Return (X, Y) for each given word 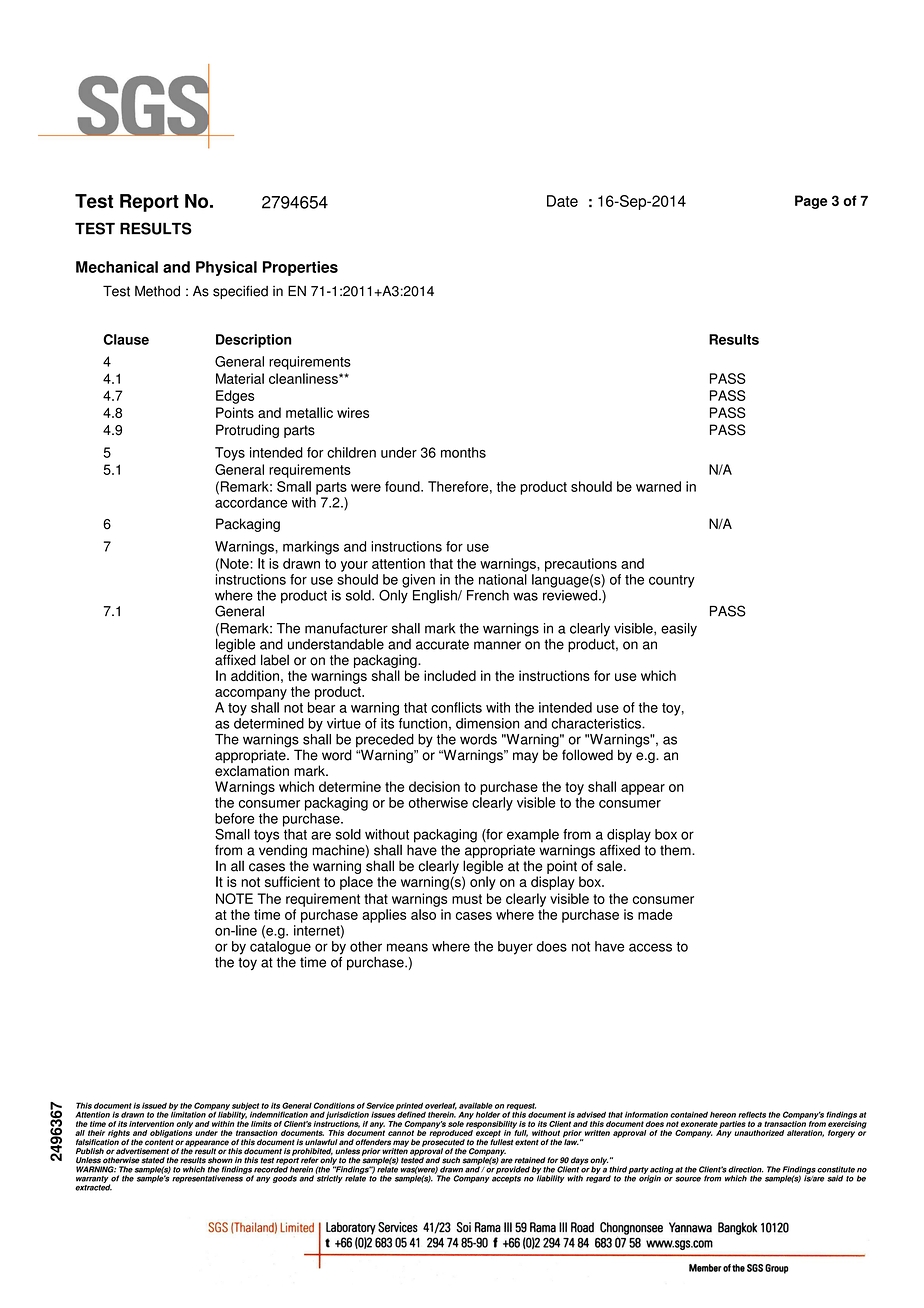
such (451, 1160)
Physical (226, 268)
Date (562, 201)
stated (153, 1160)
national (503, 579)
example (533, 836)
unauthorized (759, 1133)
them (676, 850)
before (235, 818)
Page (811, 202)
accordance (251, 502)
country (672, 581)
